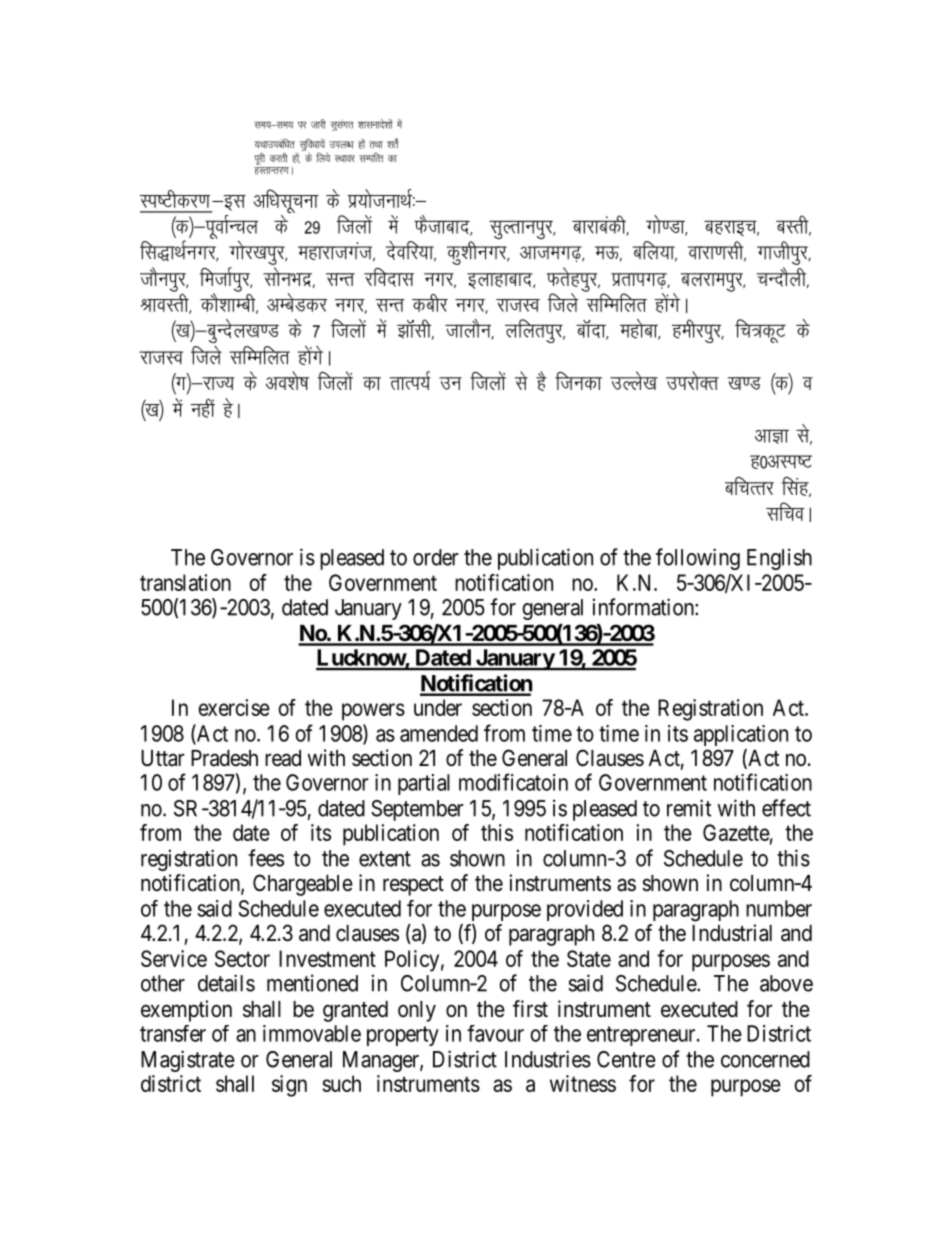 The width and height of the screenshot is (952, 1233). I want to click on following, so click(698, 559).
